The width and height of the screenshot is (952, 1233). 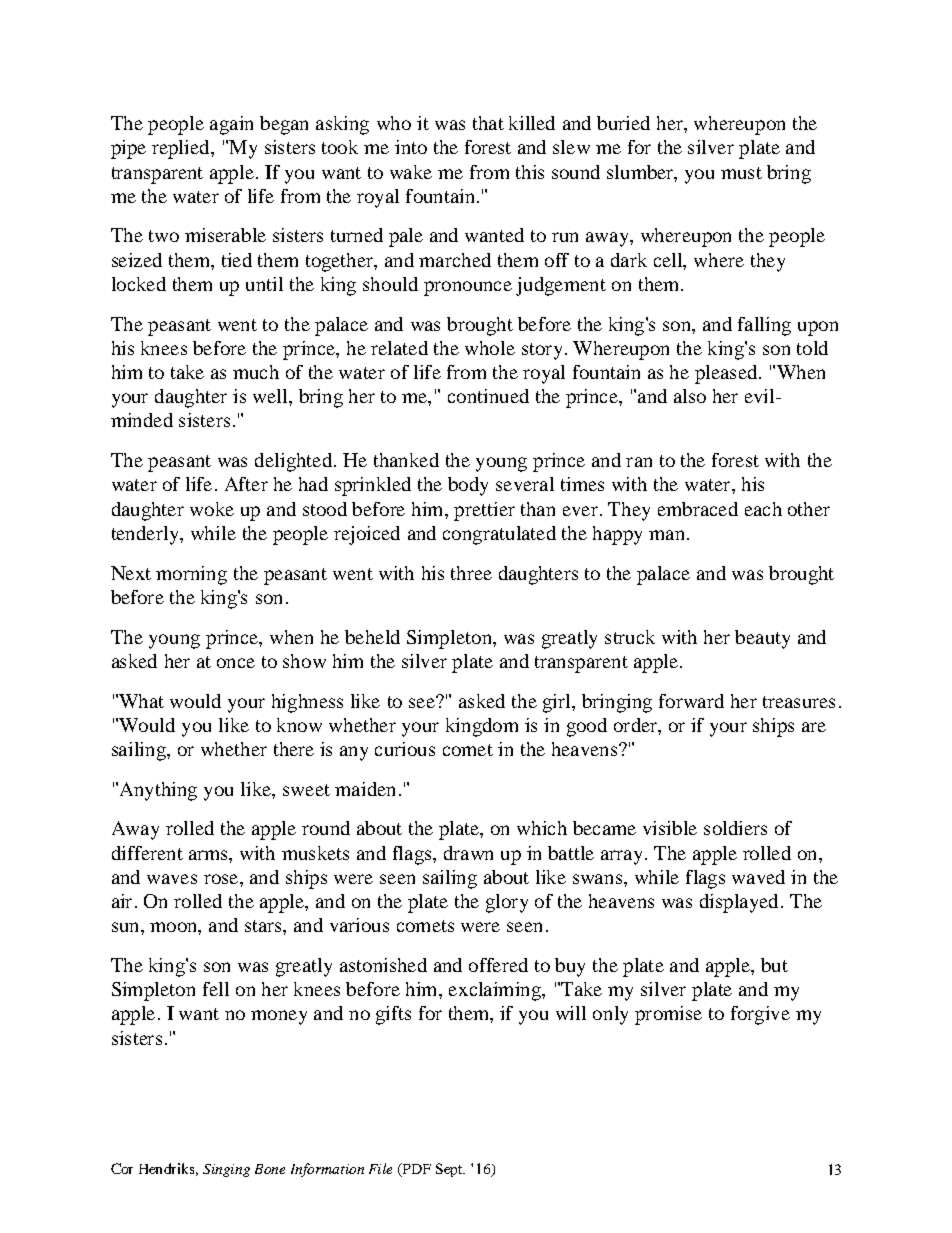 What do you see at coordinates (222, 879) in the screenshot?
I see `rose` at bounding box center [222, 879].
